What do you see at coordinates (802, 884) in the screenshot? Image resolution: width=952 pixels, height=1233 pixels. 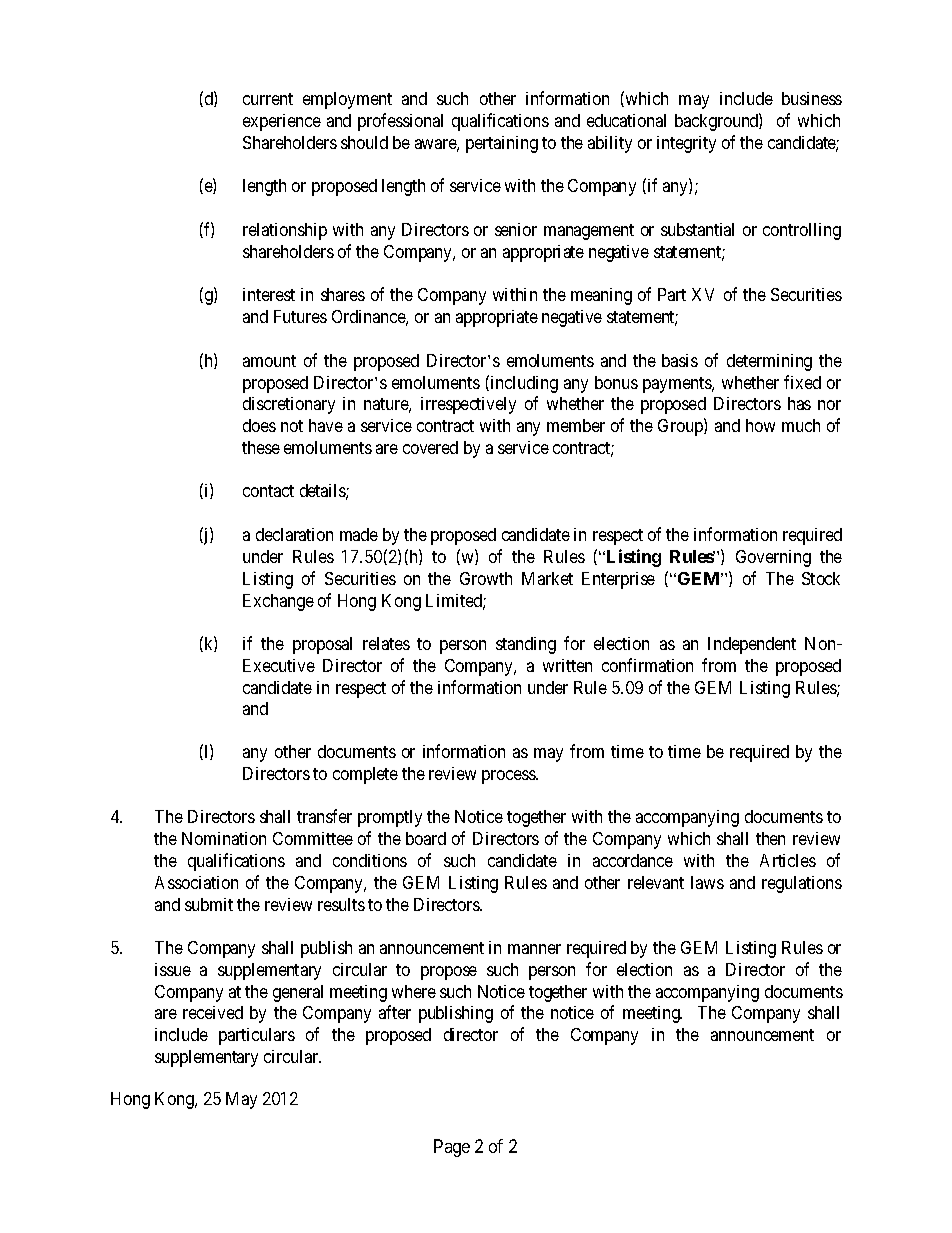 I see `regulations` at bounding box center [802, 884].
